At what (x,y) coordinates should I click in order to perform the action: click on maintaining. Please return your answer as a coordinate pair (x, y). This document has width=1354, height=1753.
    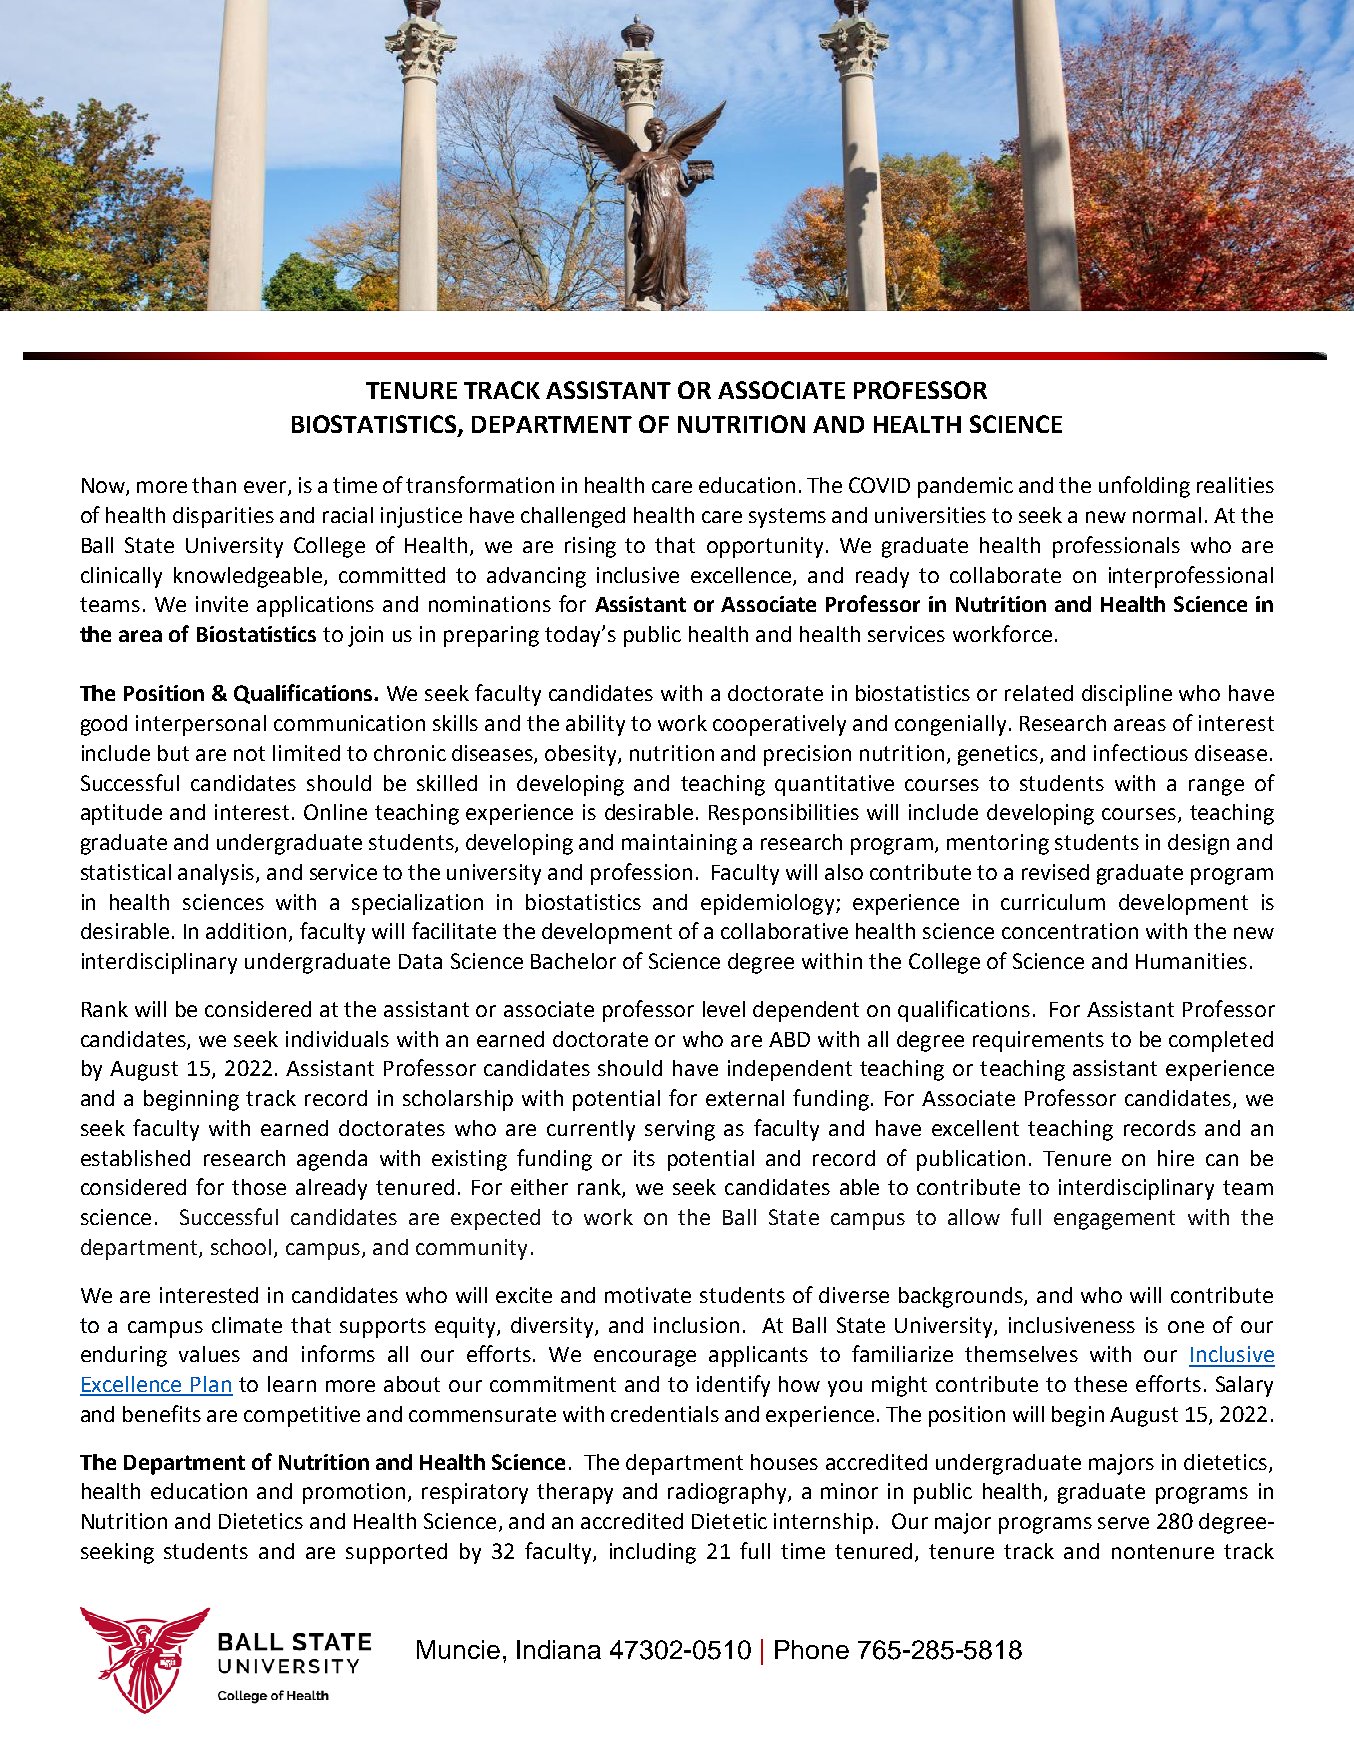
    Looking at the image, I should click on (679, 844).
